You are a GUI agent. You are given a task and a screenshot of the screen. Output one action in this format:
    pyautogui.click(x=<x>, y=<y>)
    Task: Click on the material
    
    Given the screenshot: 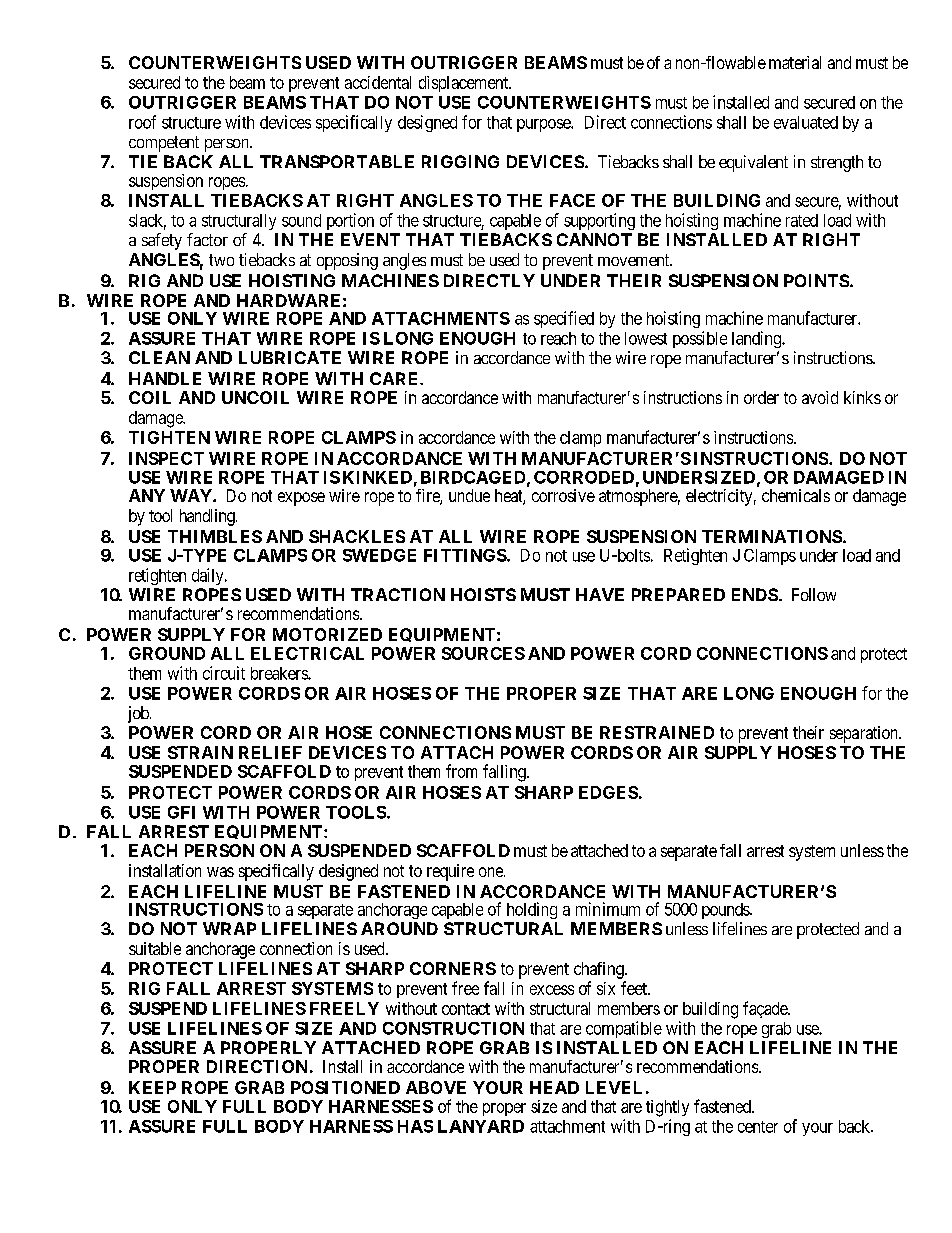 What is the action you would take?
    pyautogui.click(x=795, y=62)
